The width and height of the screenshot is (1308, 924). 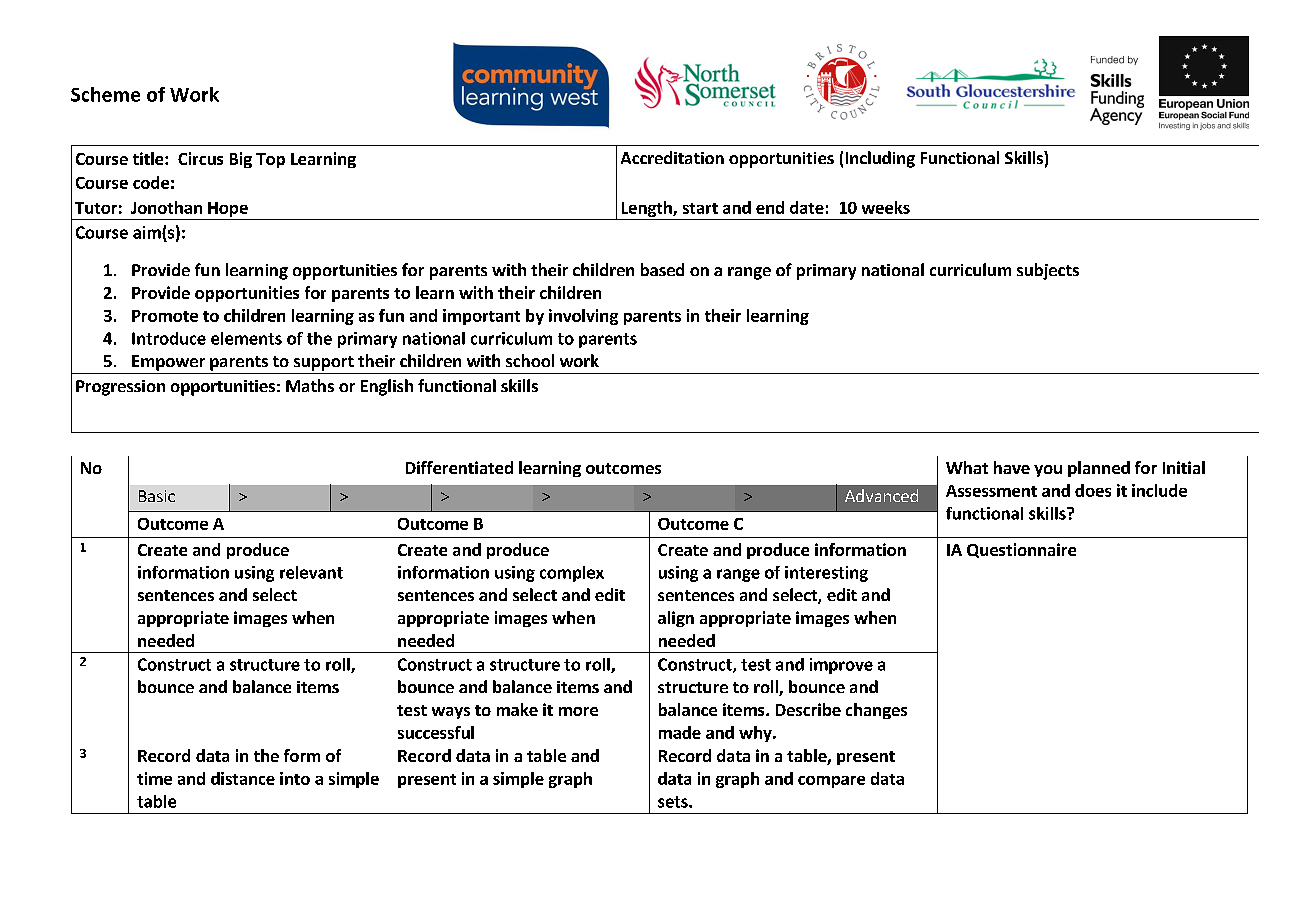 What do you see at coordinates (572, 574) in the screenshot?
I see `complex` at bounding box center [572, 574].
